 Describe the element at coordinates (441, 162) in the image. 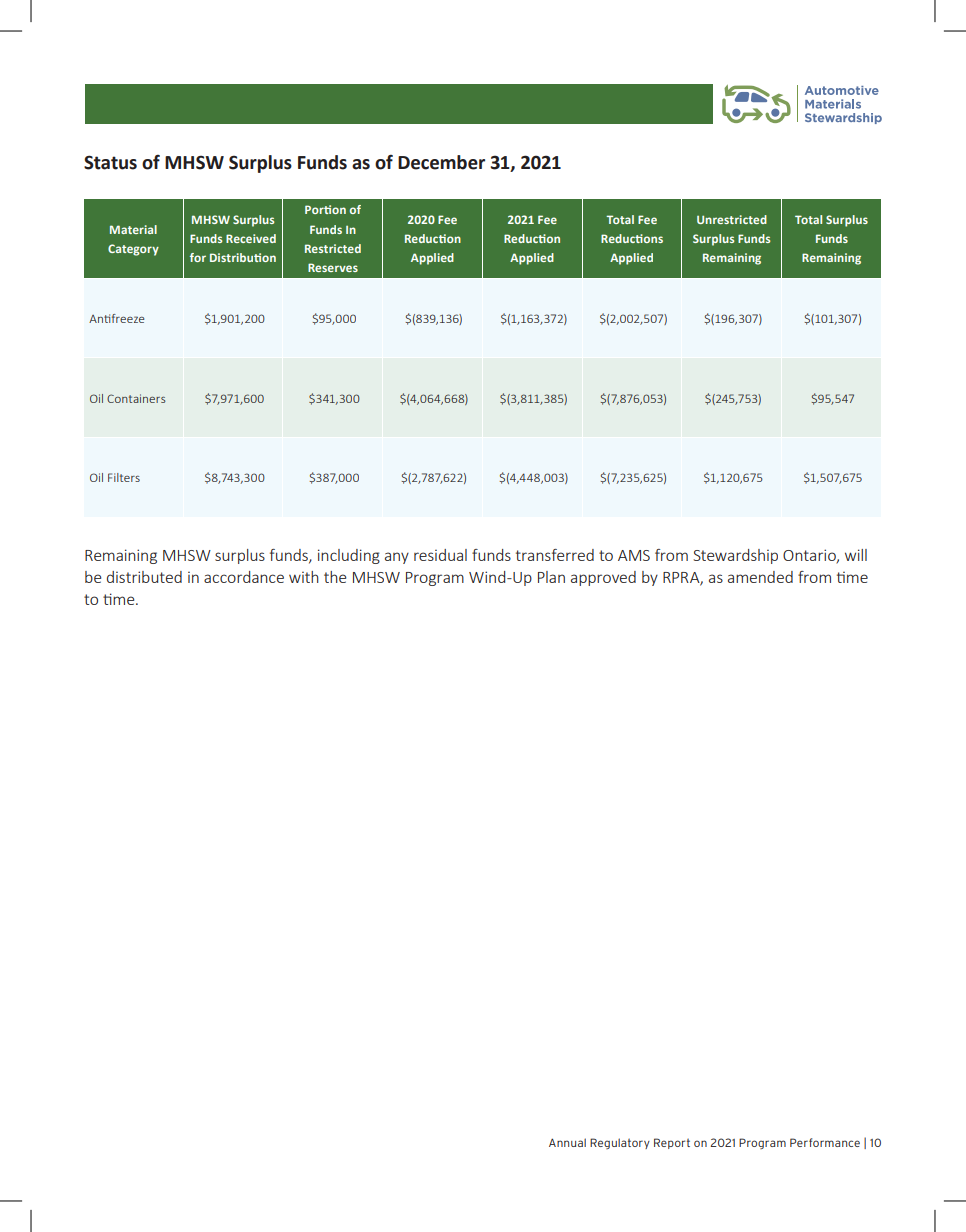

I see `December` at that location.
